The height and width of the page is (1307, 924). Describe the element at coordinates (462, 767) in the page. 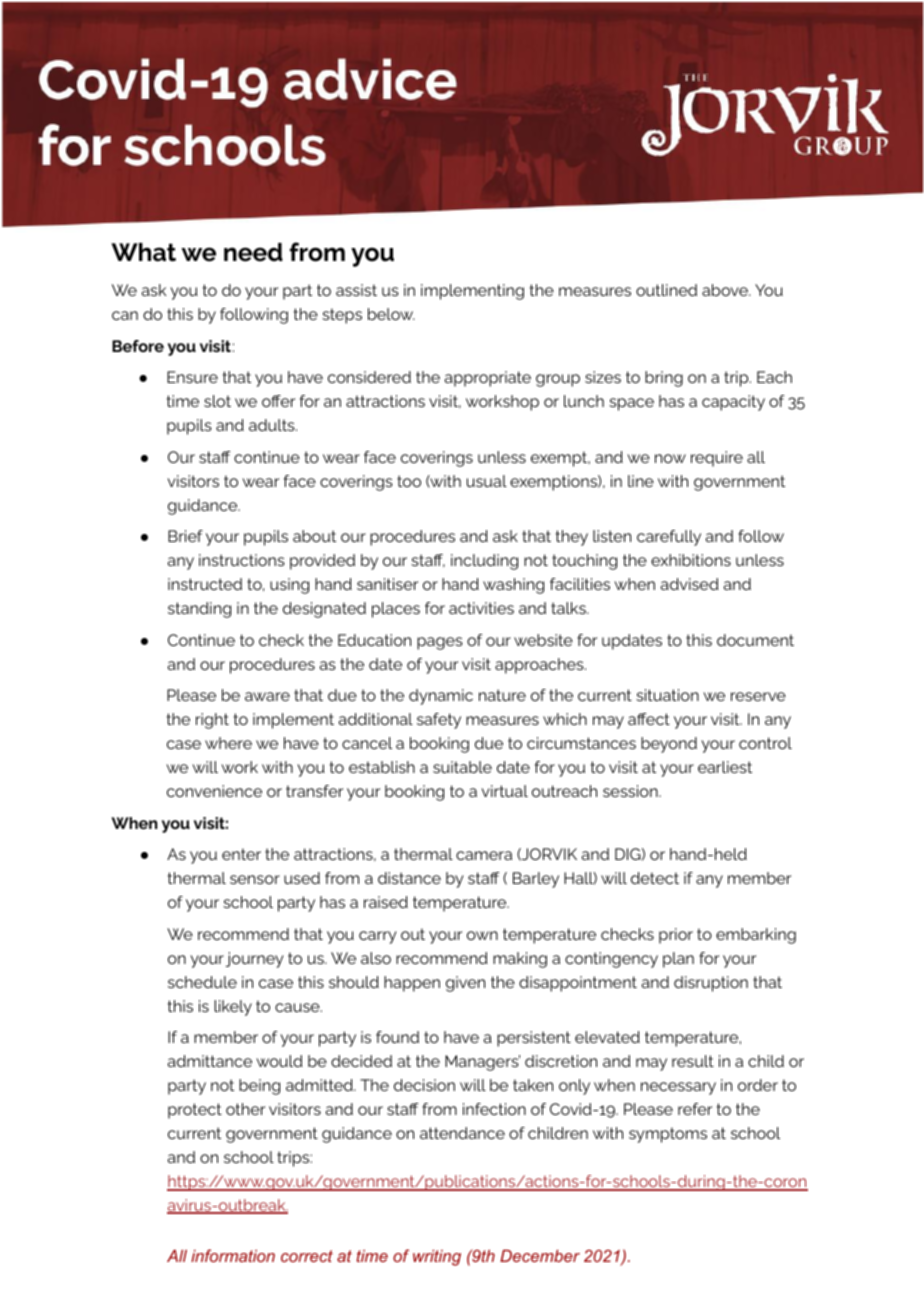

I see `suitable` at that location.
